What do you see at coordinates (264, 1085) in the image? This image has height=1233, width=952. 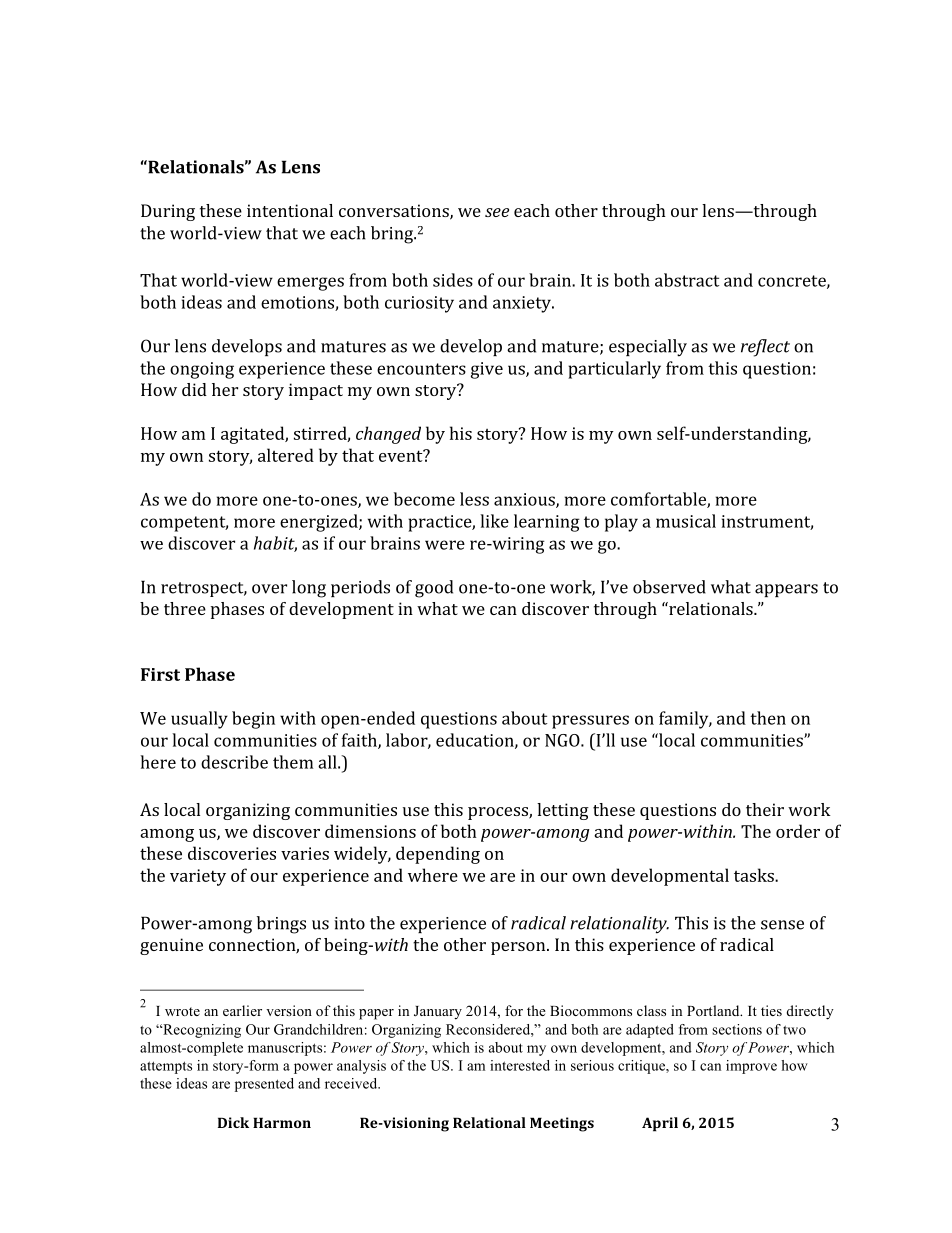 I see `presented` at bounding box center [264, 1085].
